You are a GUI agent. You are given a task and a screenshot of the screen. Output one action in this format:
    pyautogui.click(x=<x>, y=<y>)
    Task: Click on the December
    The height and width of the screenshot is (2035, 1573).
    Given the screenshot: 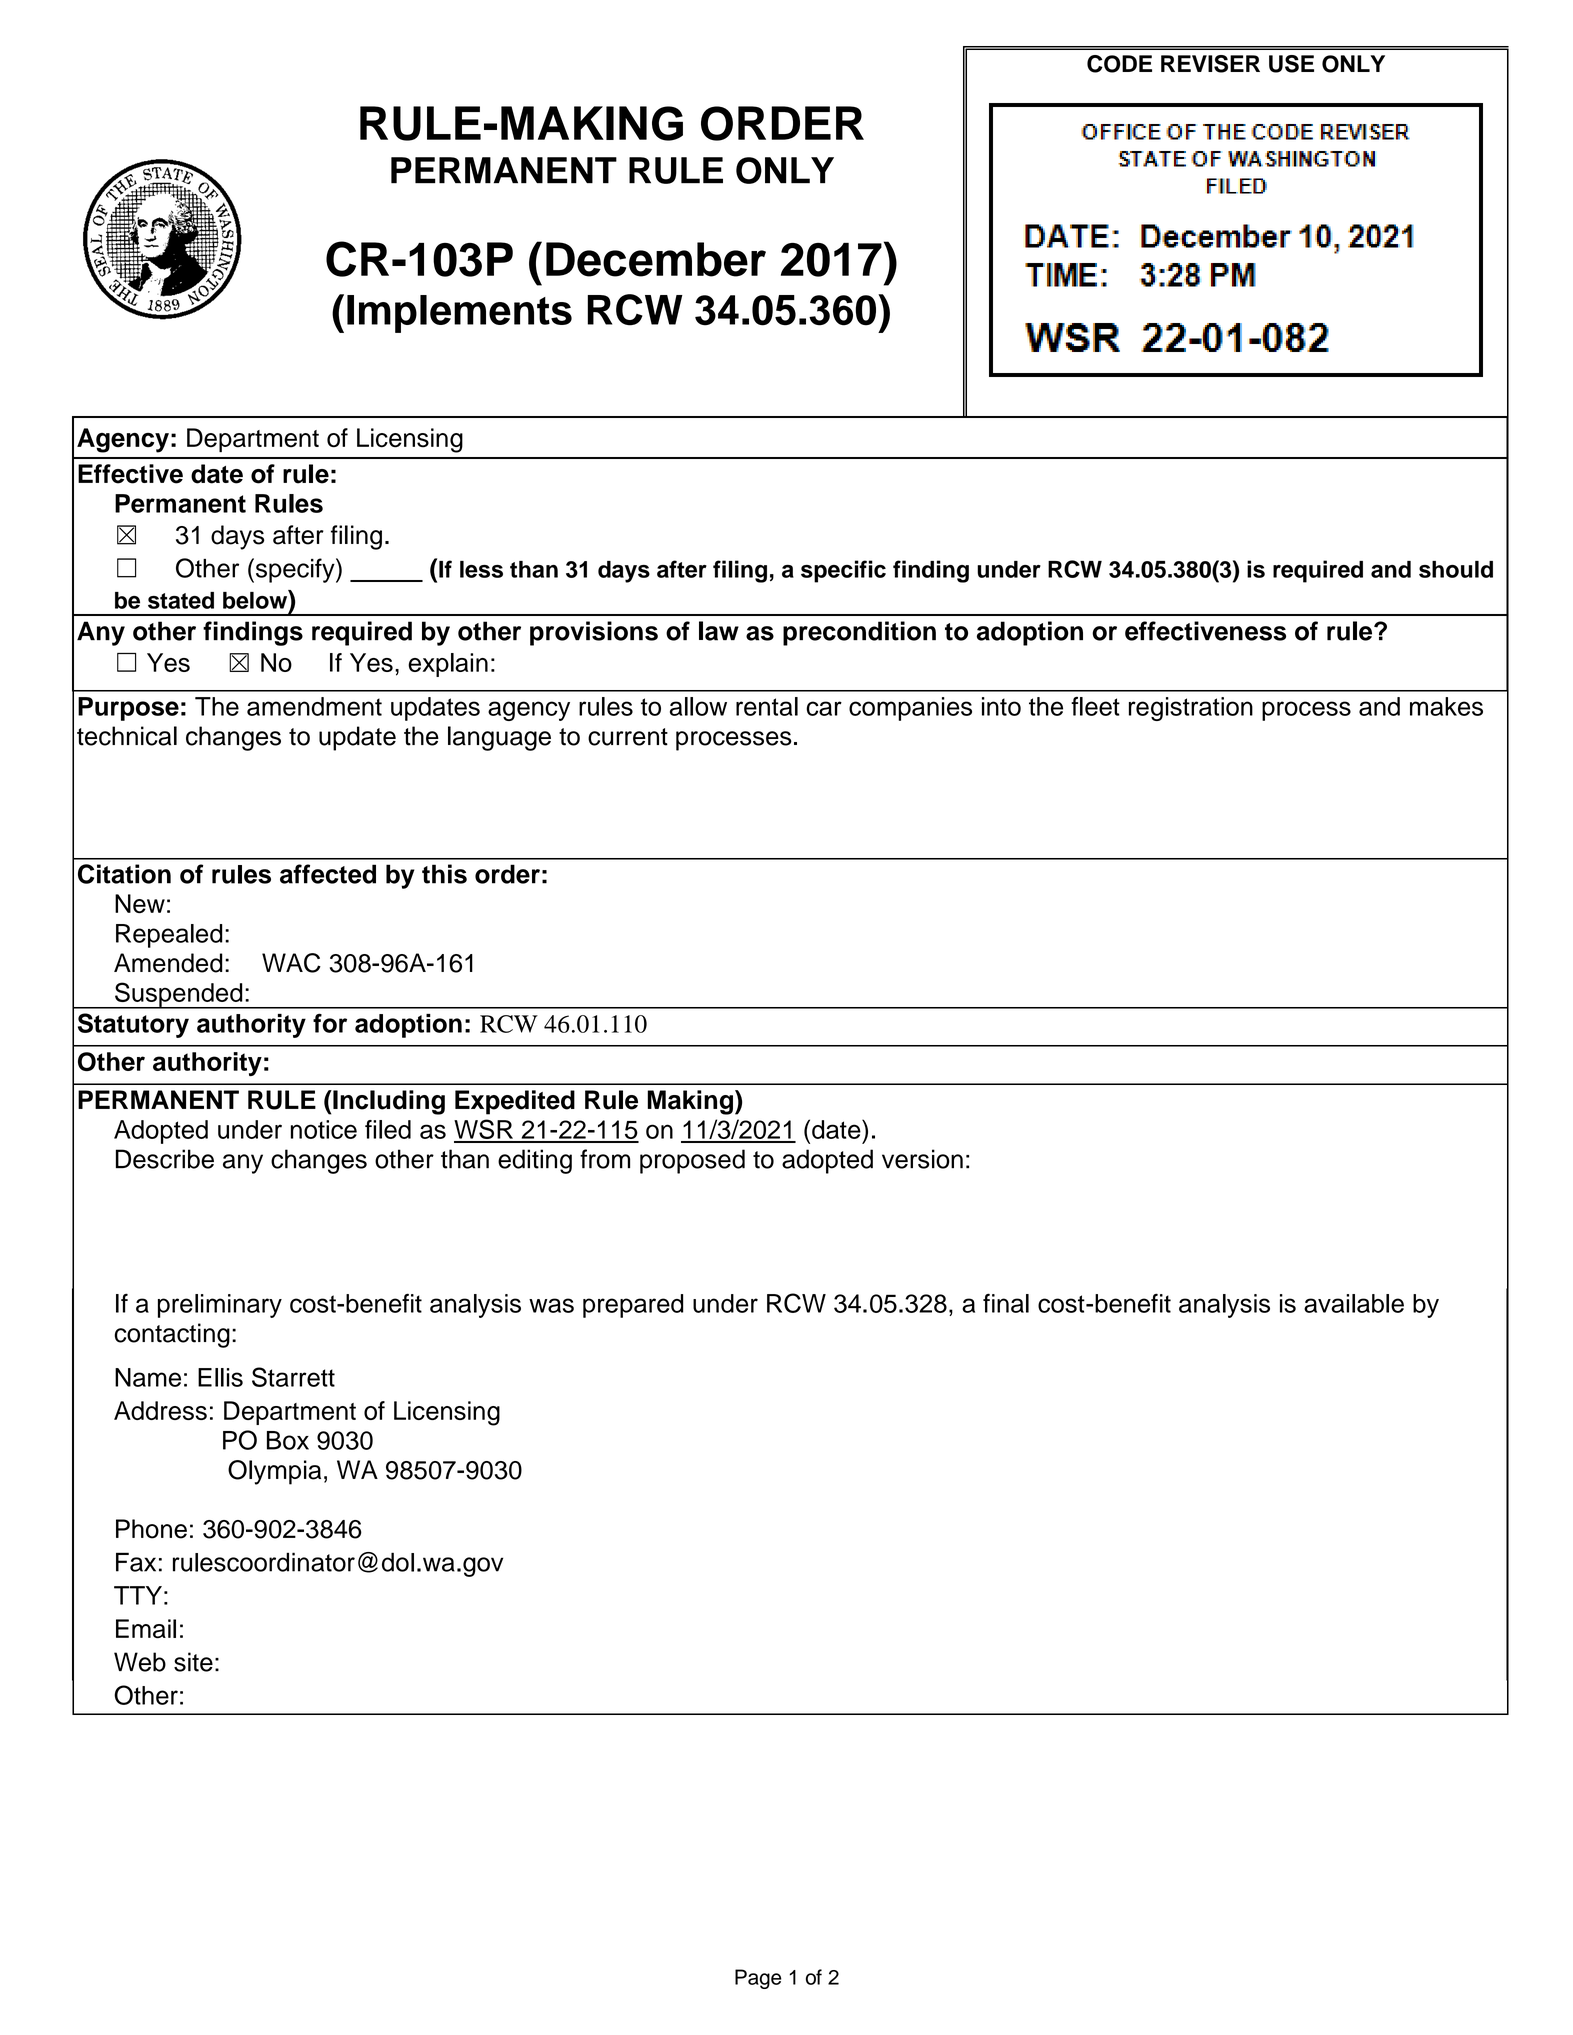 What is the action you would take?
    pyautogui.click(x=656, y=259)
